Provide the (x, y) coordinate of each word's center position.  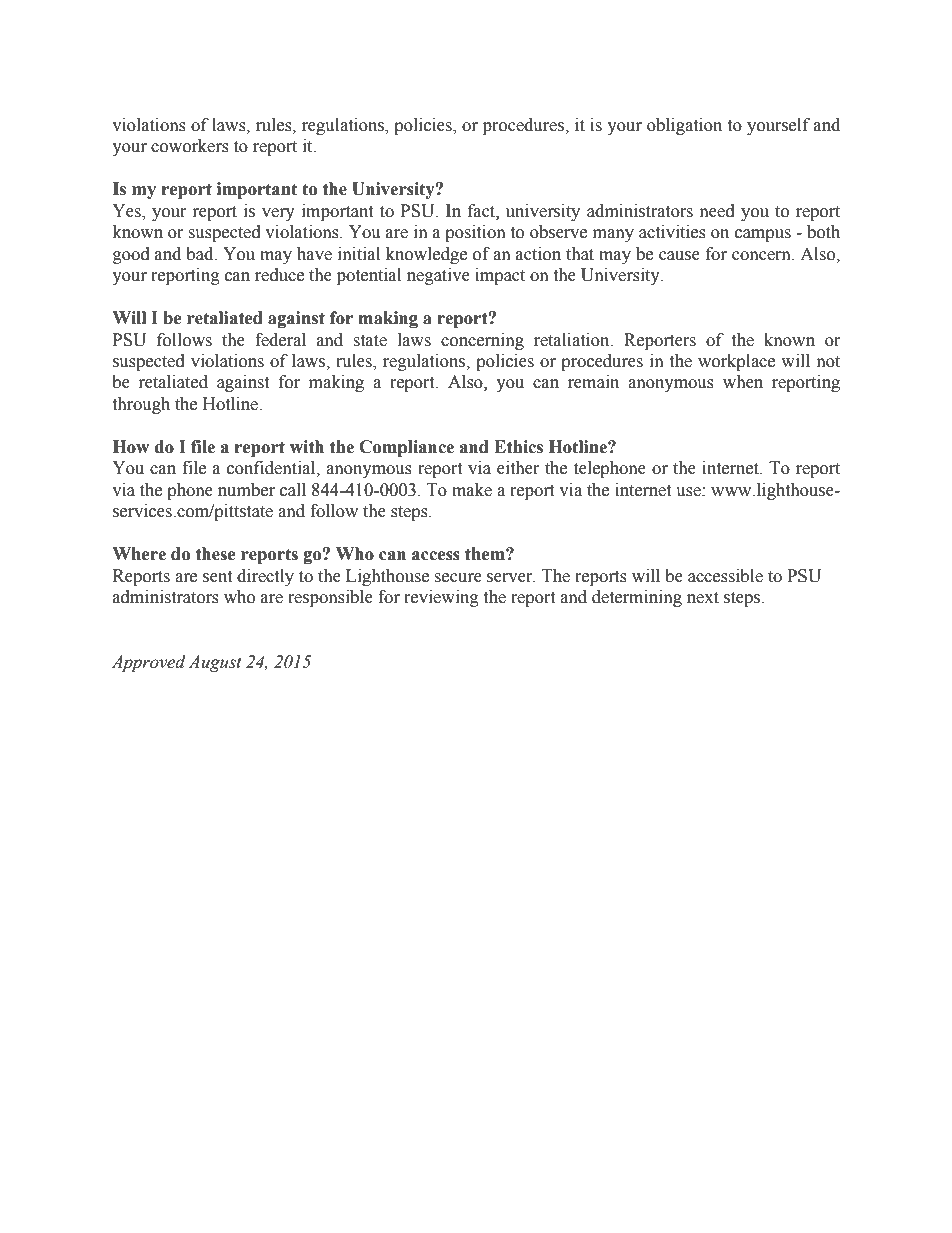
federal (280, 340)
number (246, 490)
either (518, 468)
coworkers (190, 146)
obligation (684, 126)
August (215, 663)
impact (500, 276)
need (717, 211)
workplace (736, 362)
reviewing (441, 598)
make (472, 490)
